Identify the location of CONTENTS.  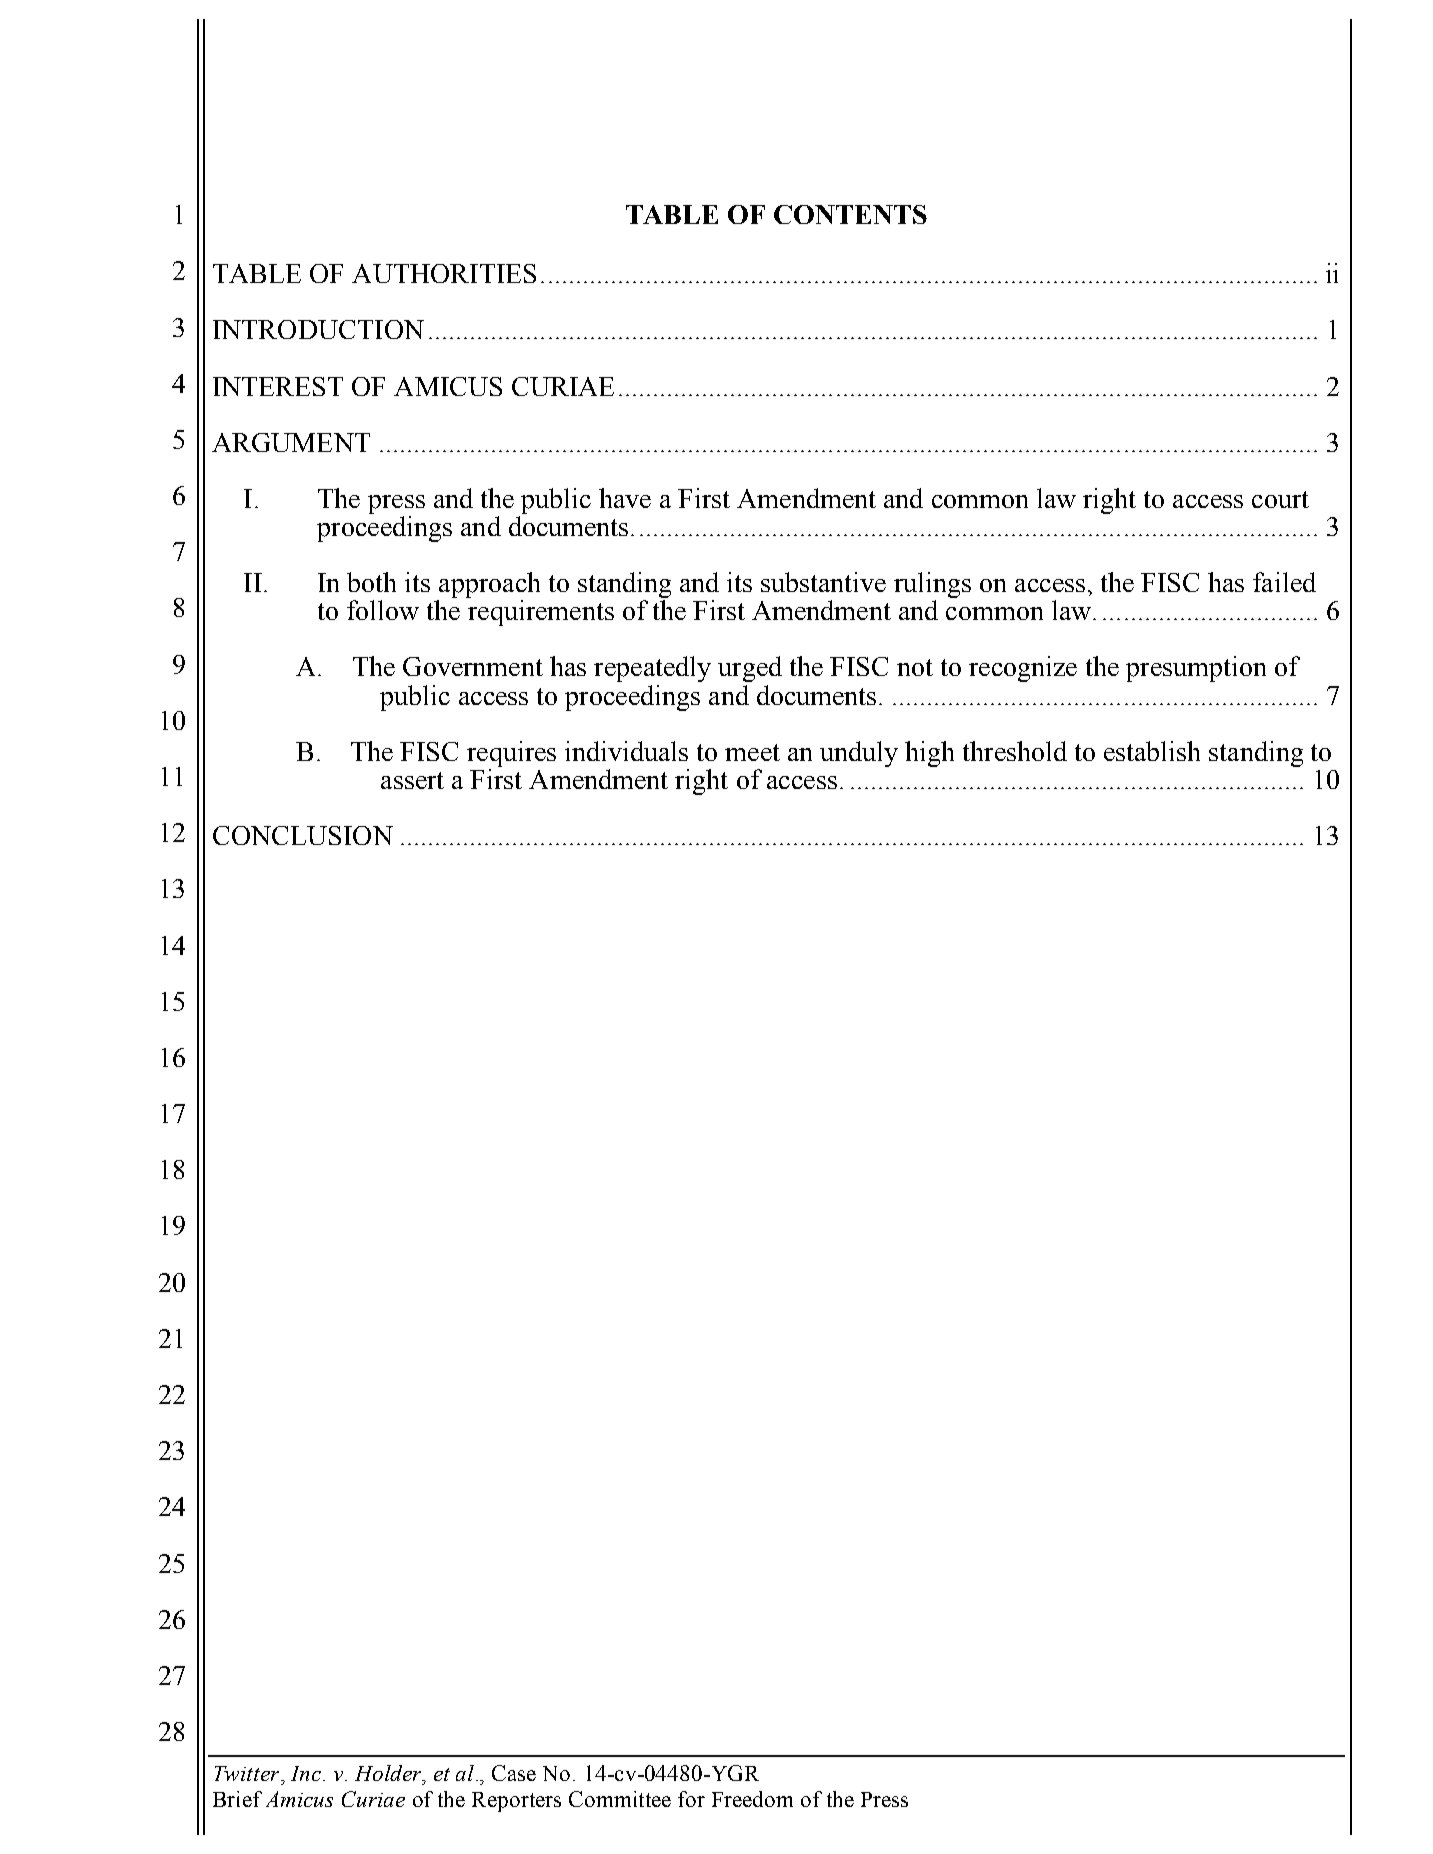
(850, 214).
